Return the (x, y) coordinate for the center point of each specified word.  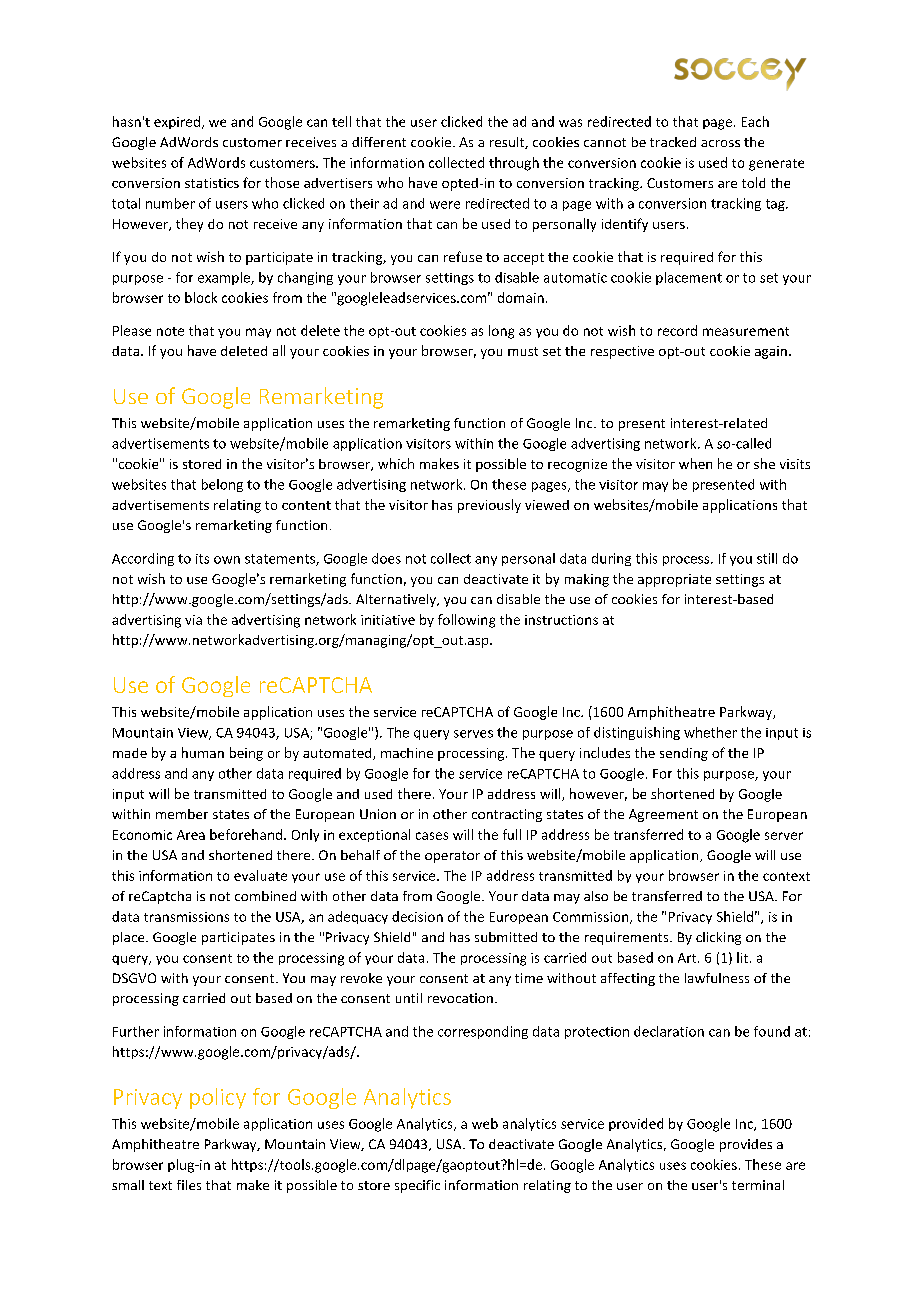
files (189, 1185)
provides (746, 1145)
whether (710, 732)
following (466, 621)
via (193, 620)
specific (417, 1186)
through (514, 164)
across (720, 143)
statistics (212, 183)
